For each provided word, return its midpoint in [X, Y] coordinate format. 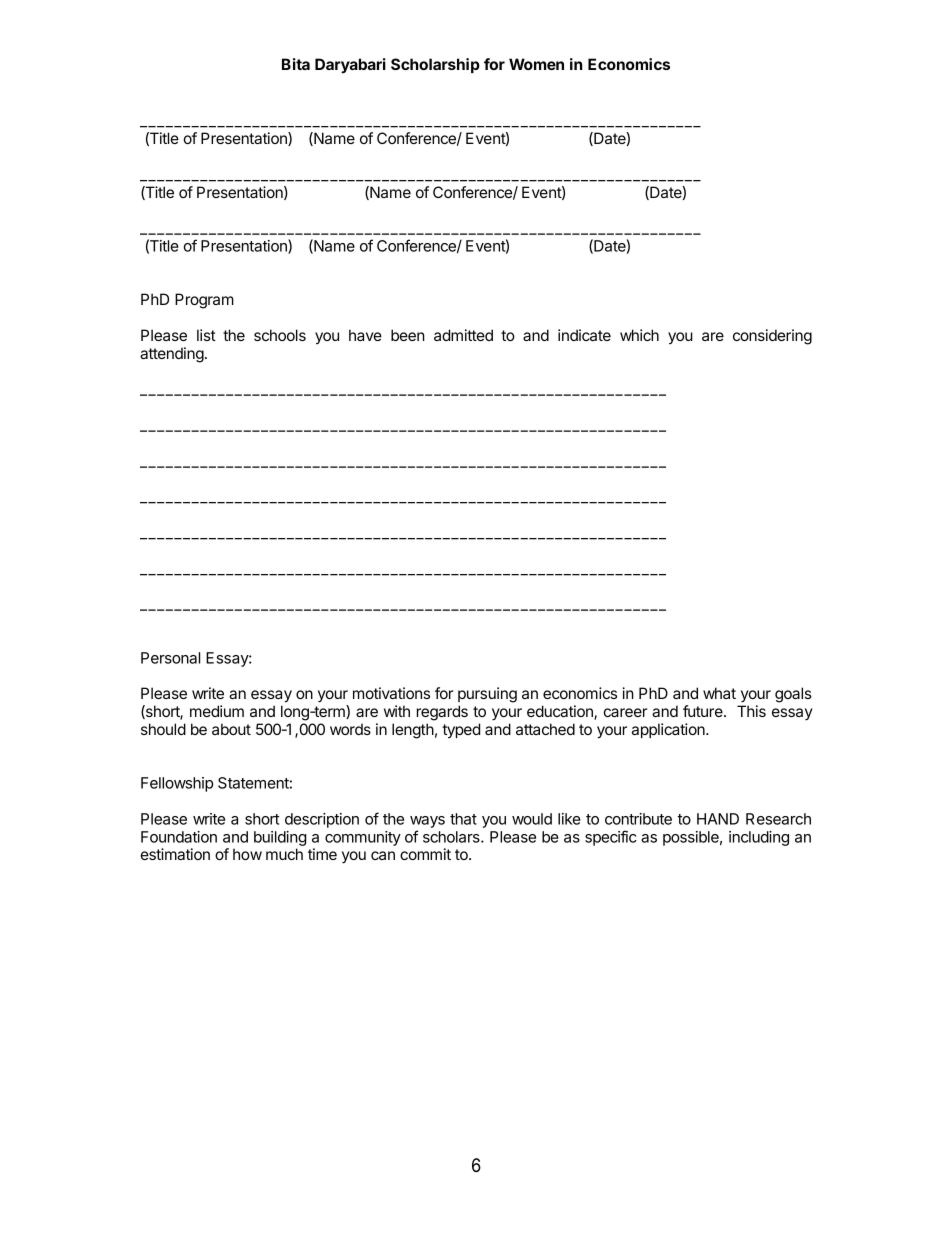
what [719, 693]
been [408, 335]
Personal [170, 658]
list [206, 335]
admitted [463, 335]
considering [772, 337]
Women [536, 64]
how [247, 854]
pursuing [487, 695]
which [639, 335]
